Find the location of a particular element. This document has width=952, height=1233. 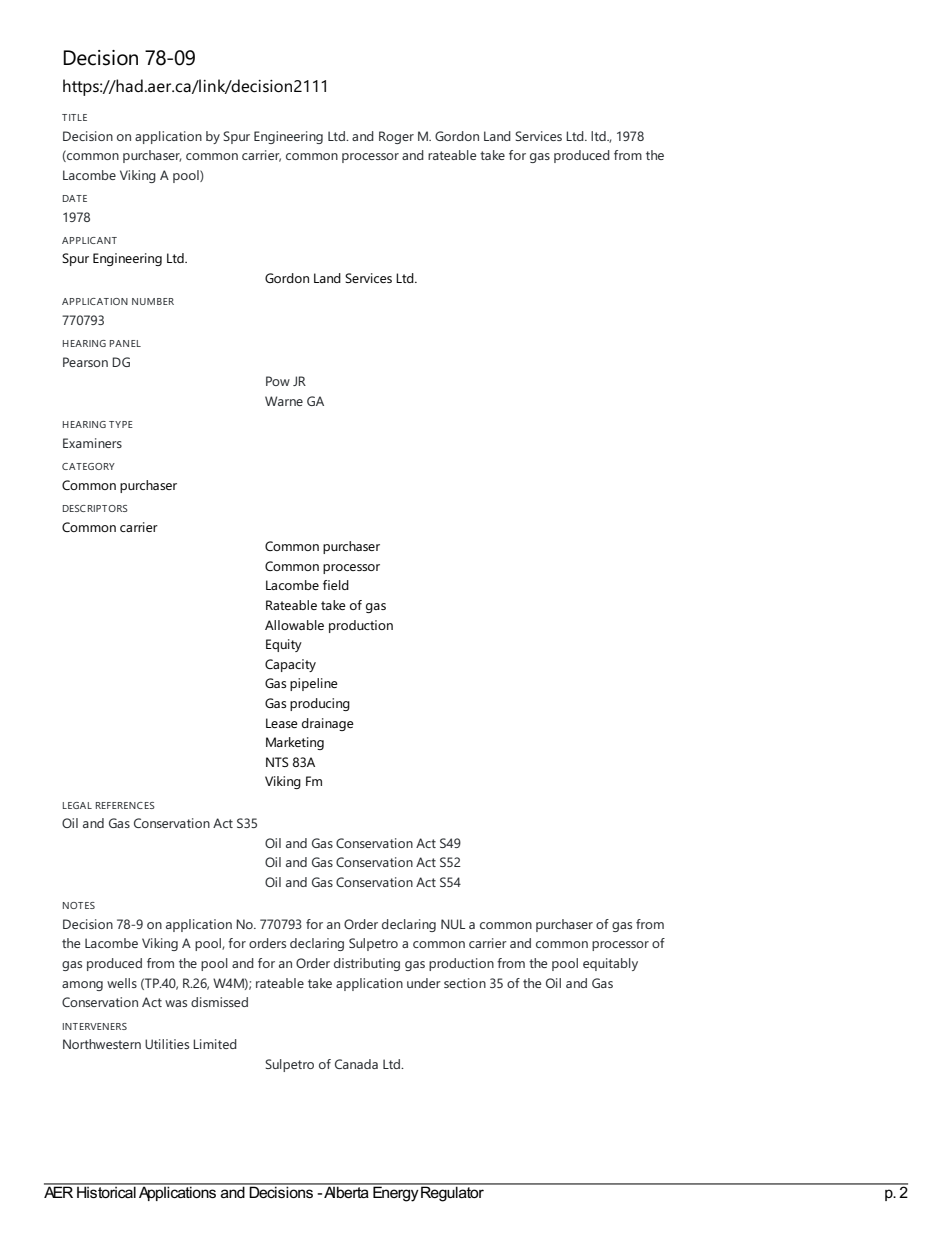

Pow is located at coordinates (278, 381).
